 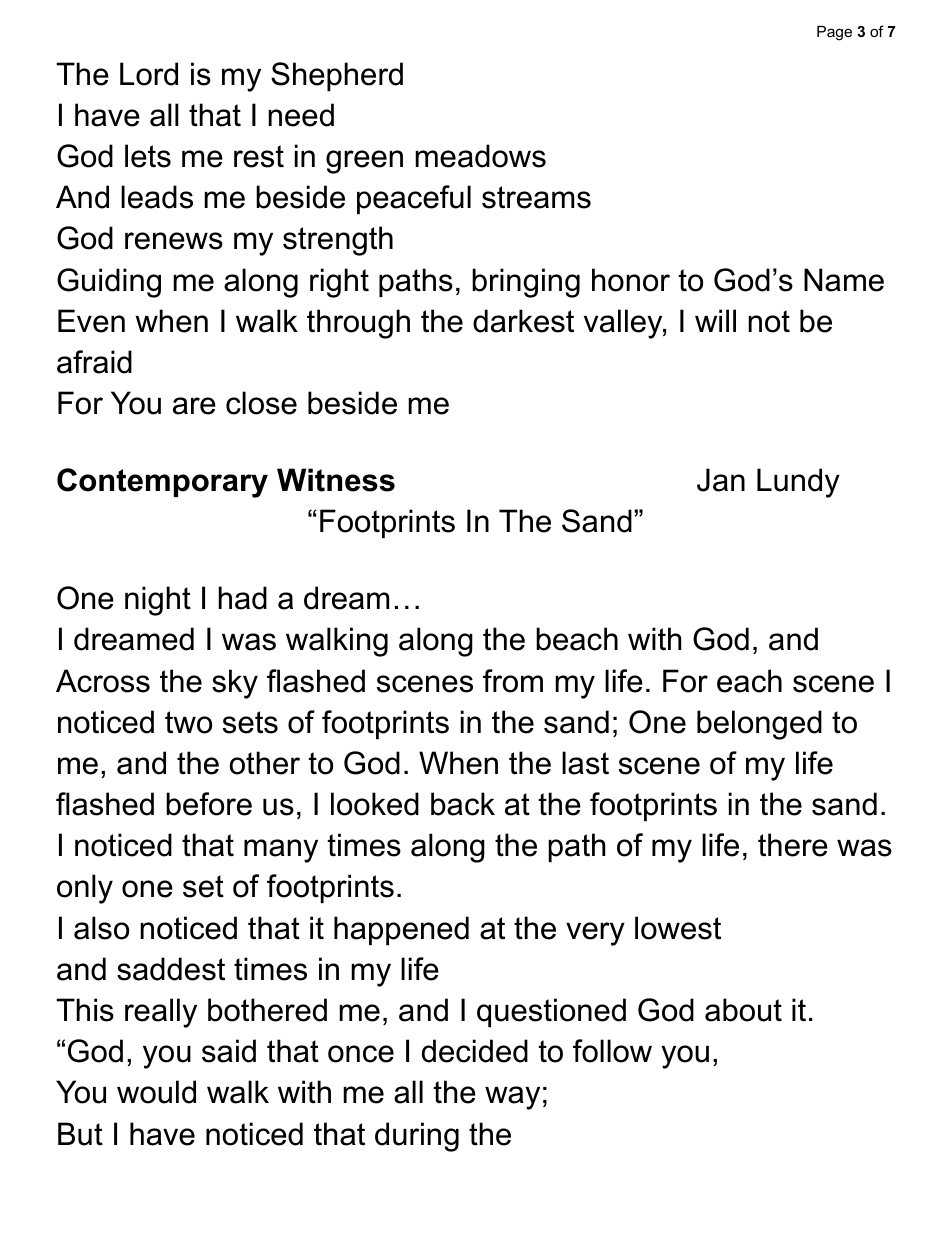 What do you see at coordinates (743, 1010) in the screenshot?
I see `about` at bounding box center [743, 1010].
